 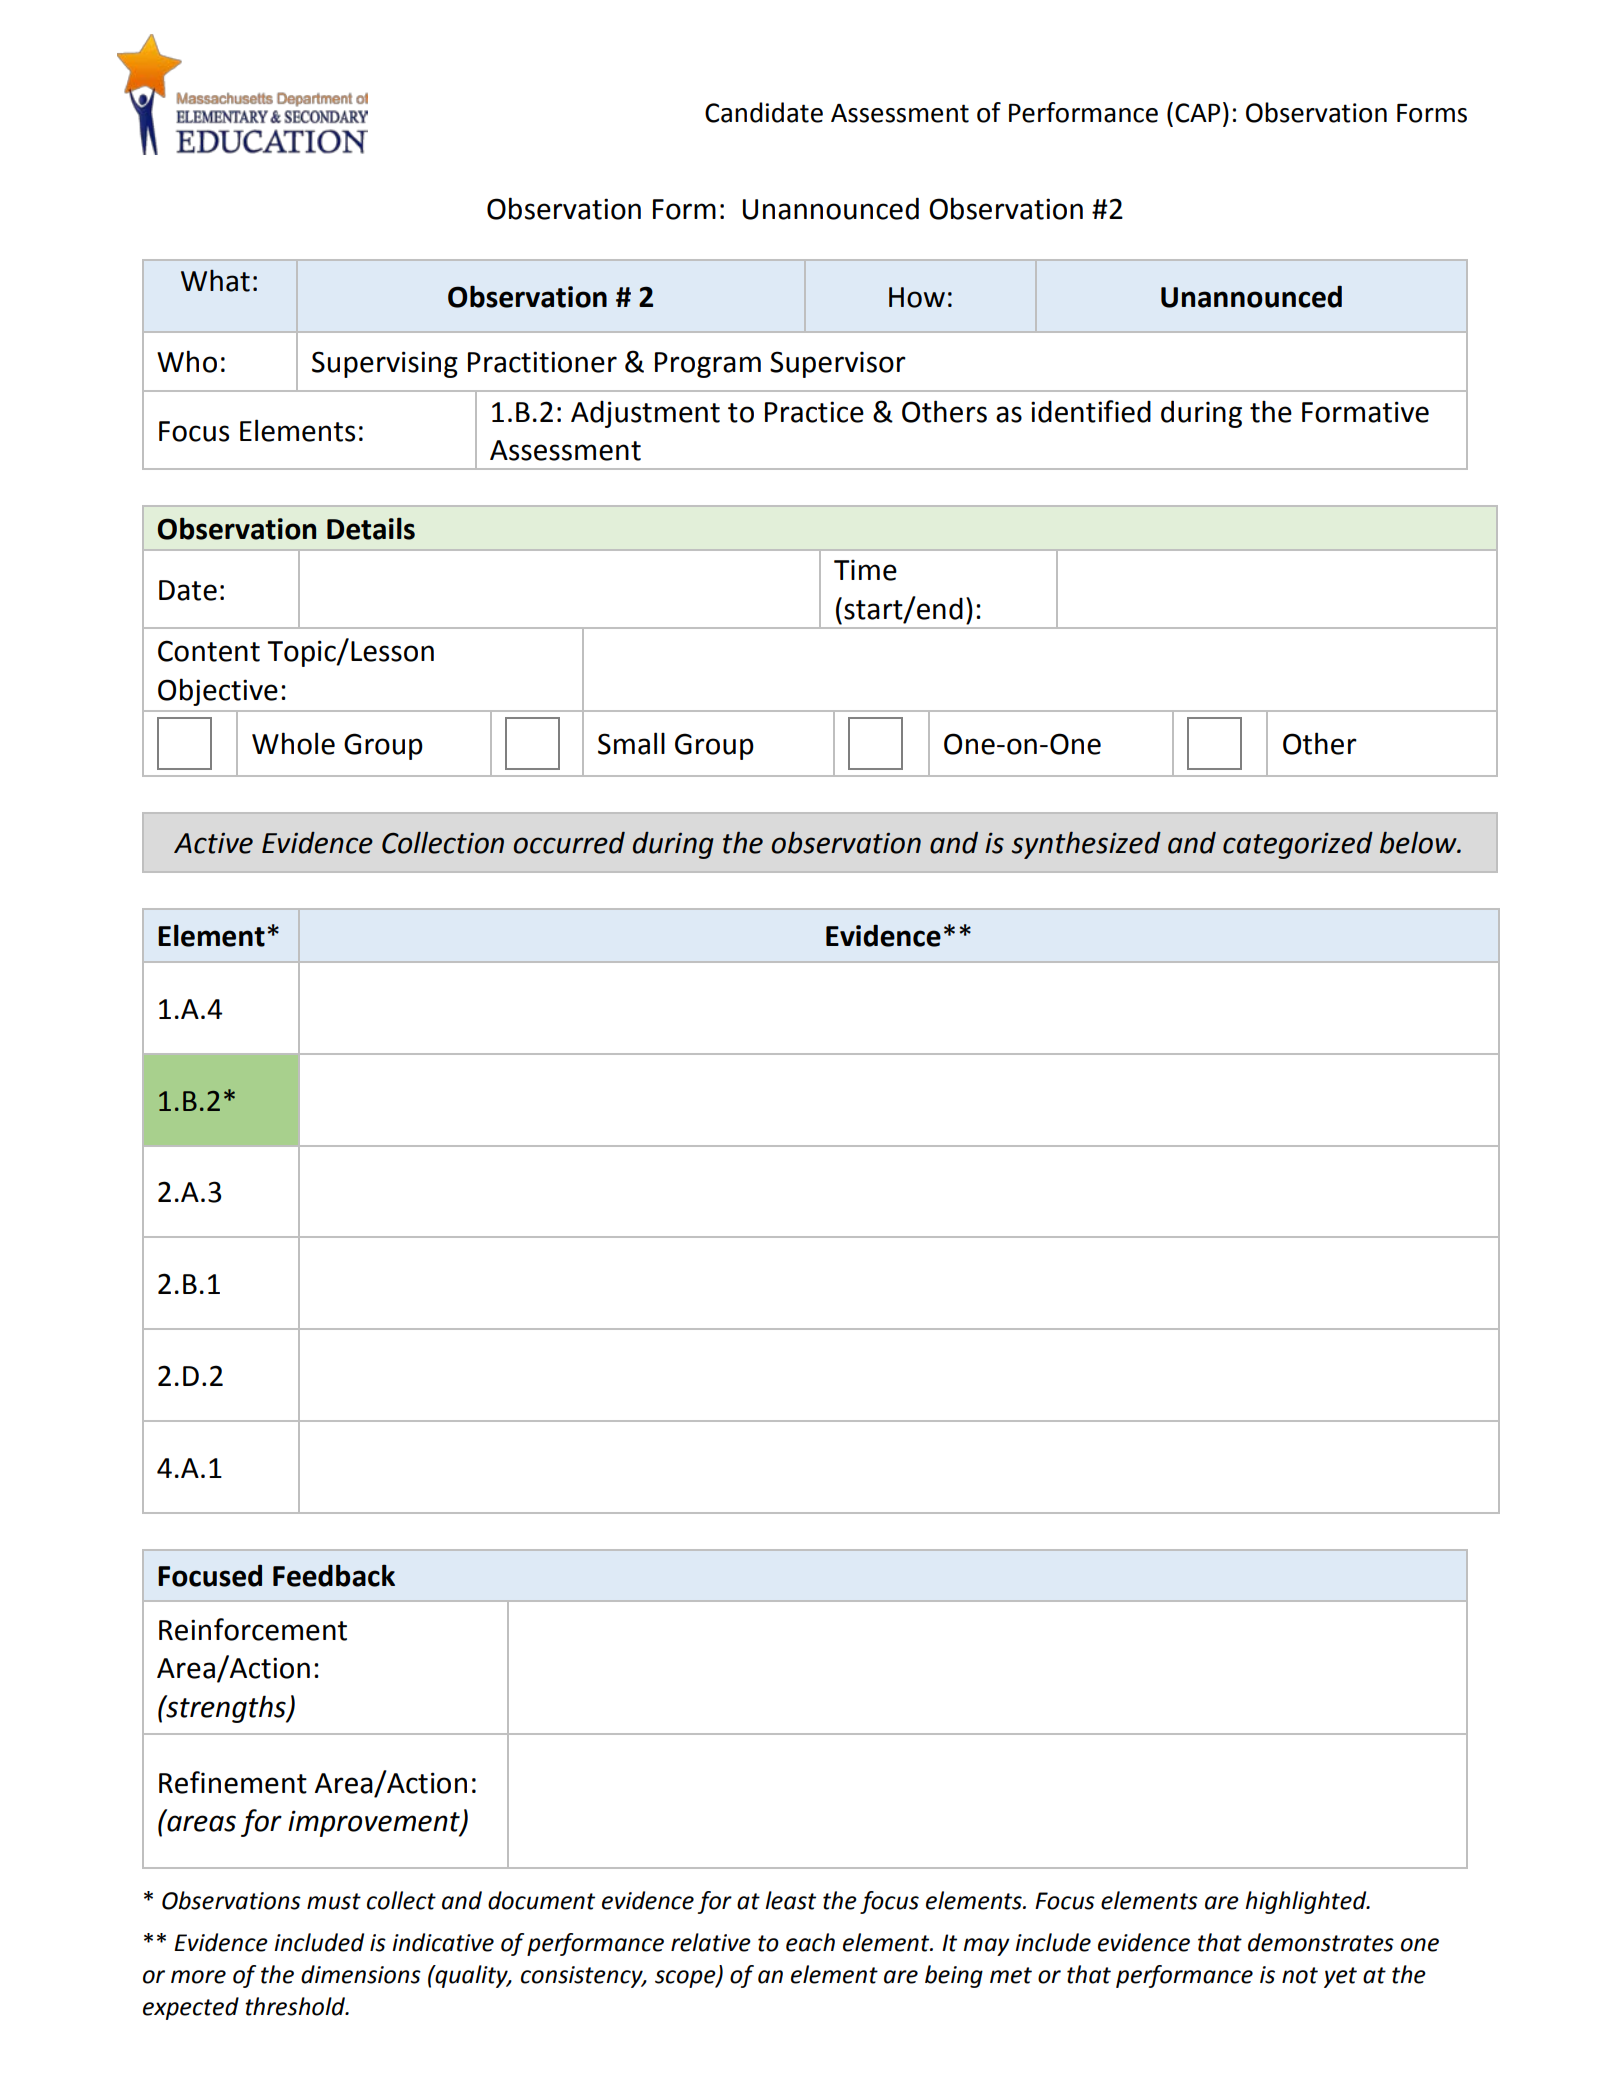 What do you see at coordinates (810, 1942) in the image?
I see `each` at bounding box center [810, 1942].
